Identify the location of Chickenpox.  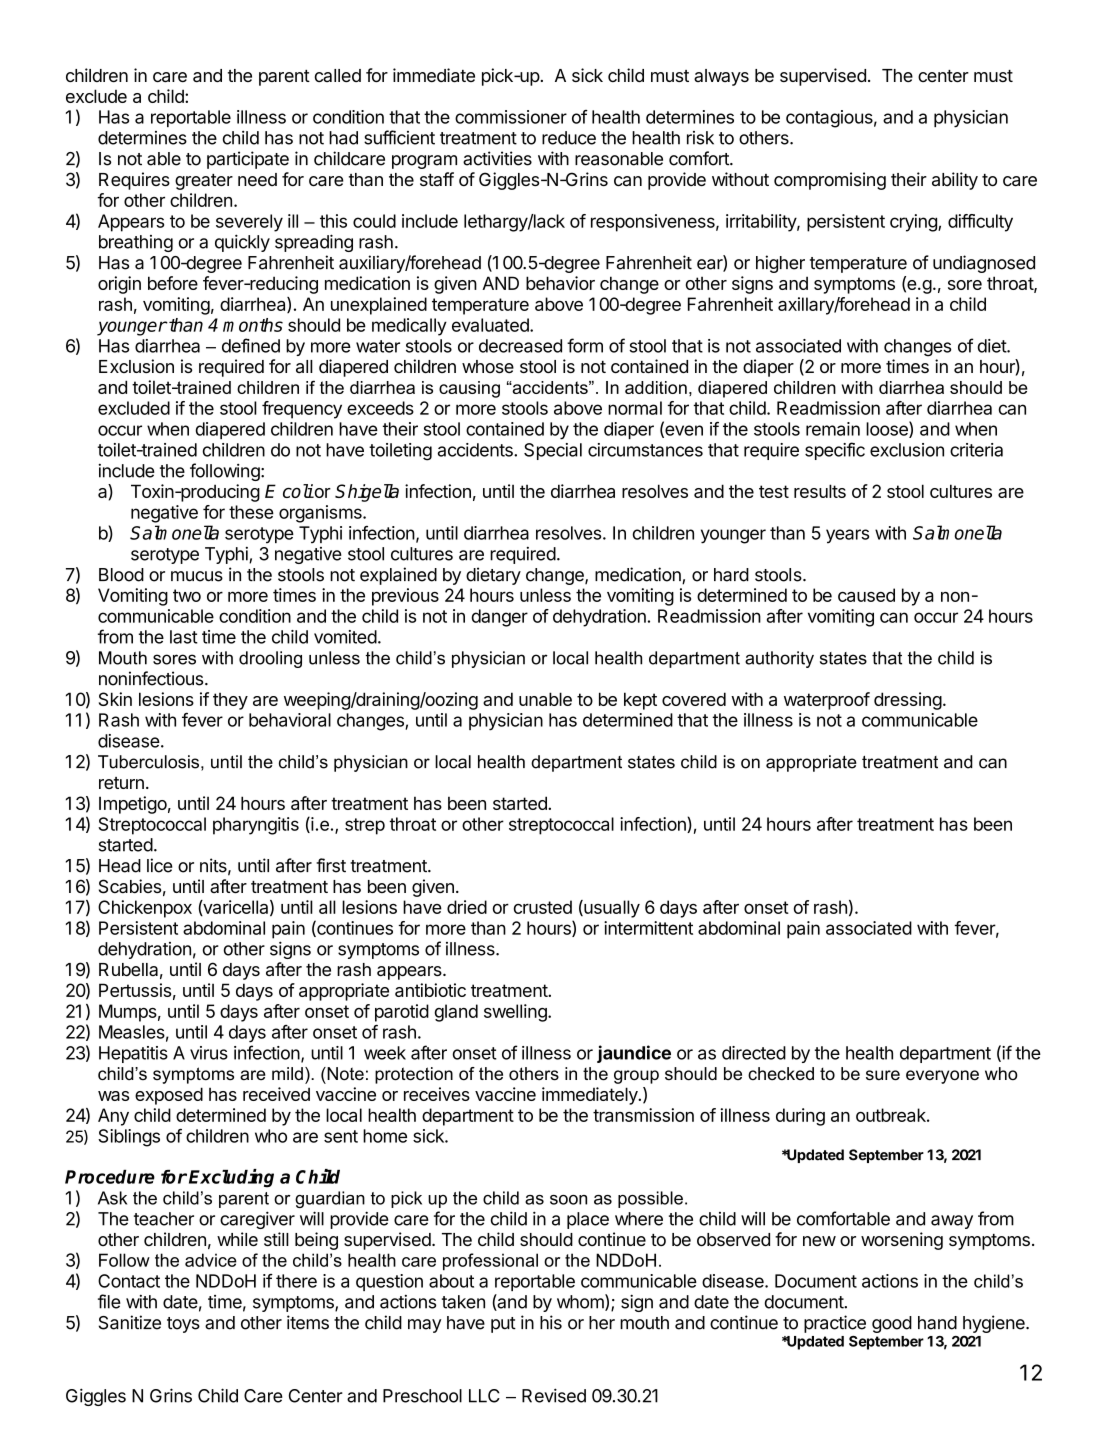
(145, 909).
